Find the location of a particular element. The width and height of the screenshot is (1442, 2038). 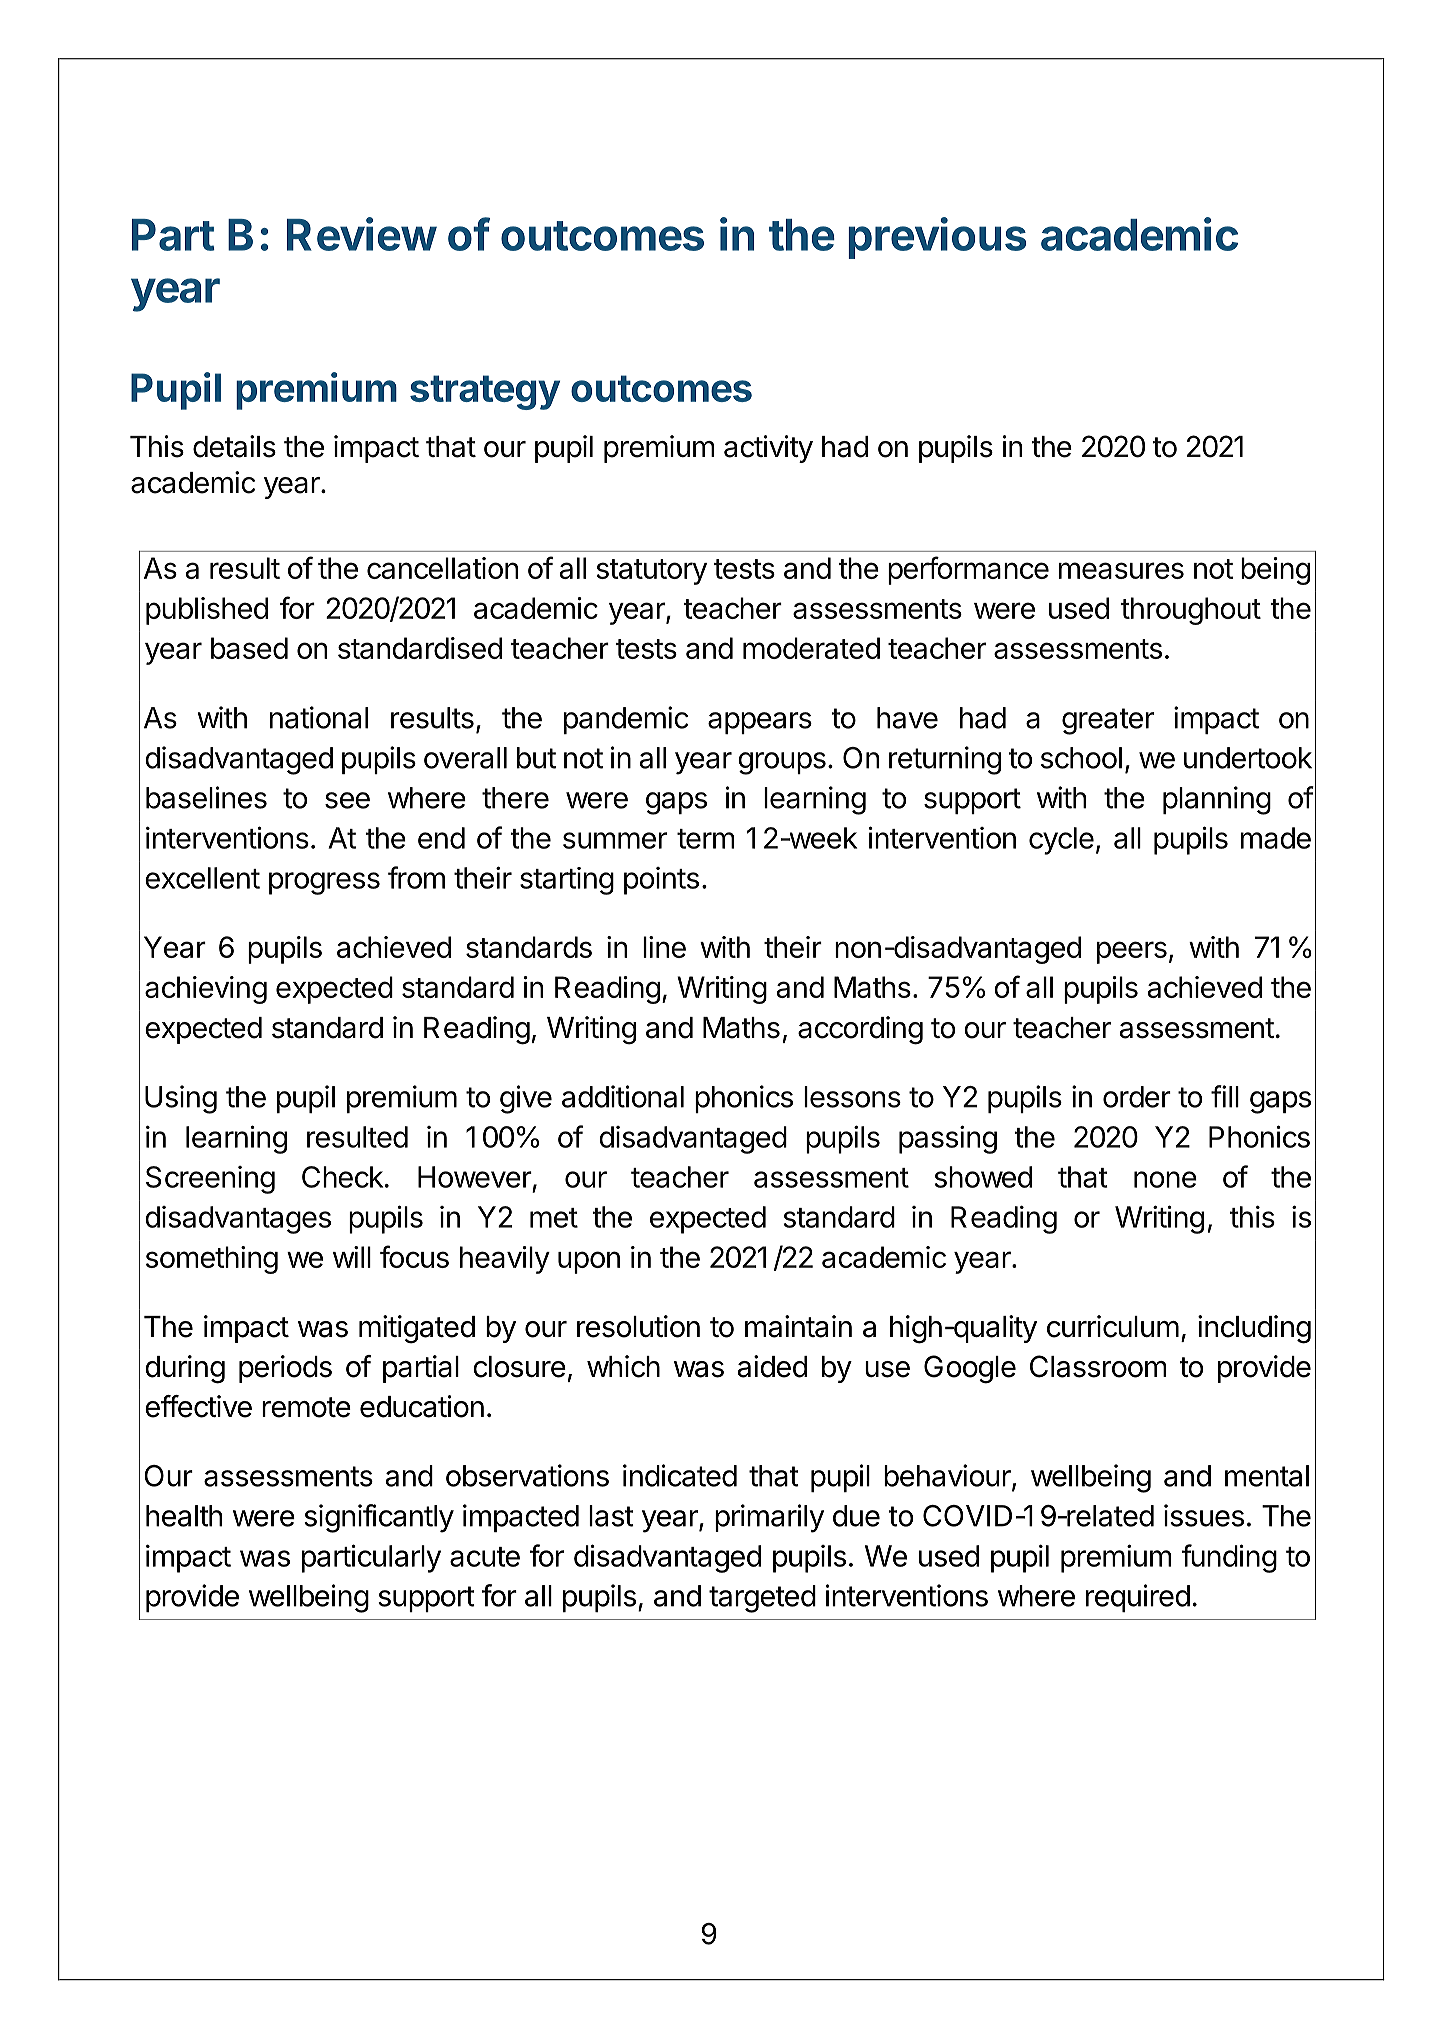

previous is located at coordinates (937, 238).
